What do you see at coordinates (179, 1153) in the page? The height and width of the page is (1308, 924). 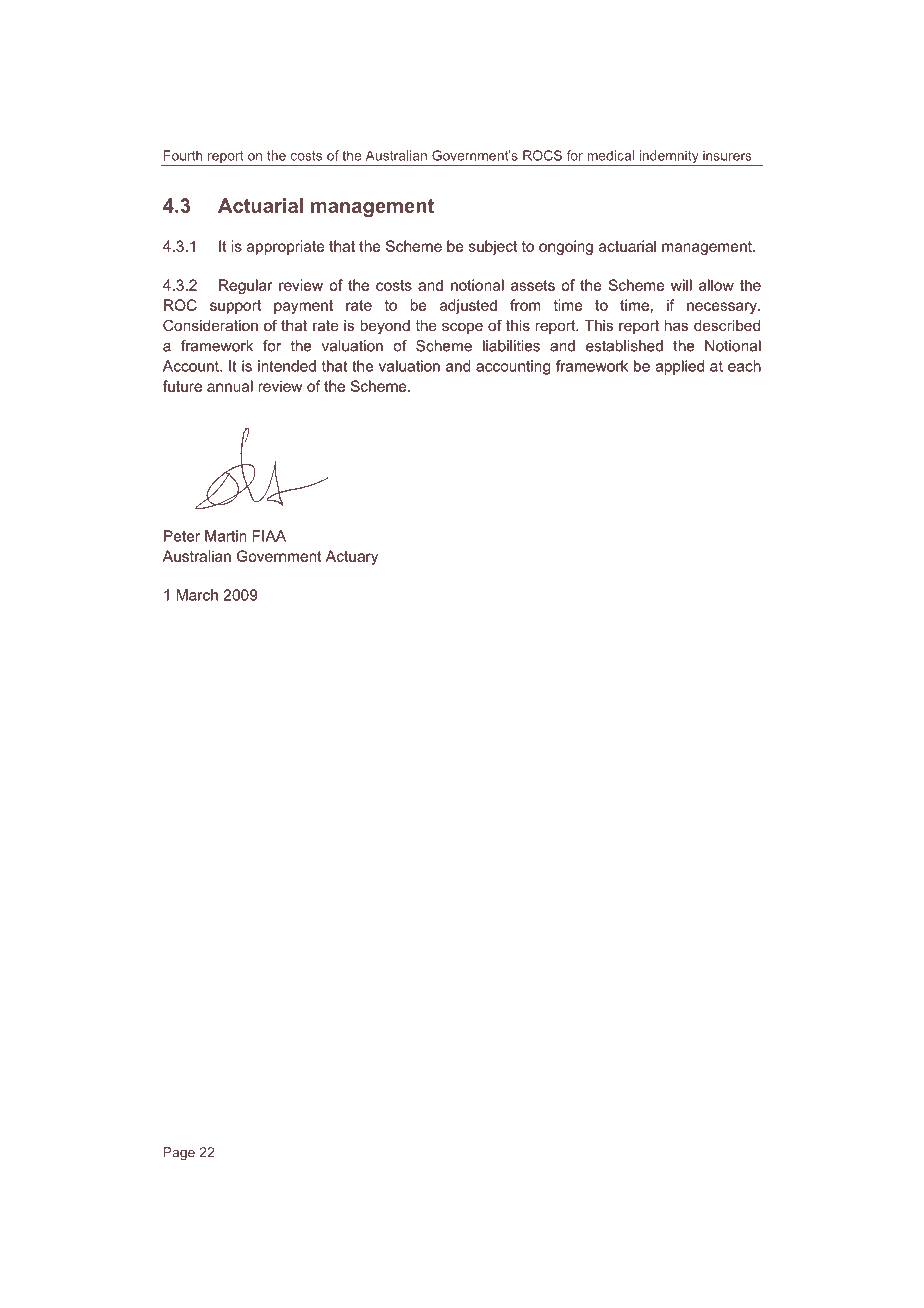 I see `Page` at bounding box center [179, 1153].
